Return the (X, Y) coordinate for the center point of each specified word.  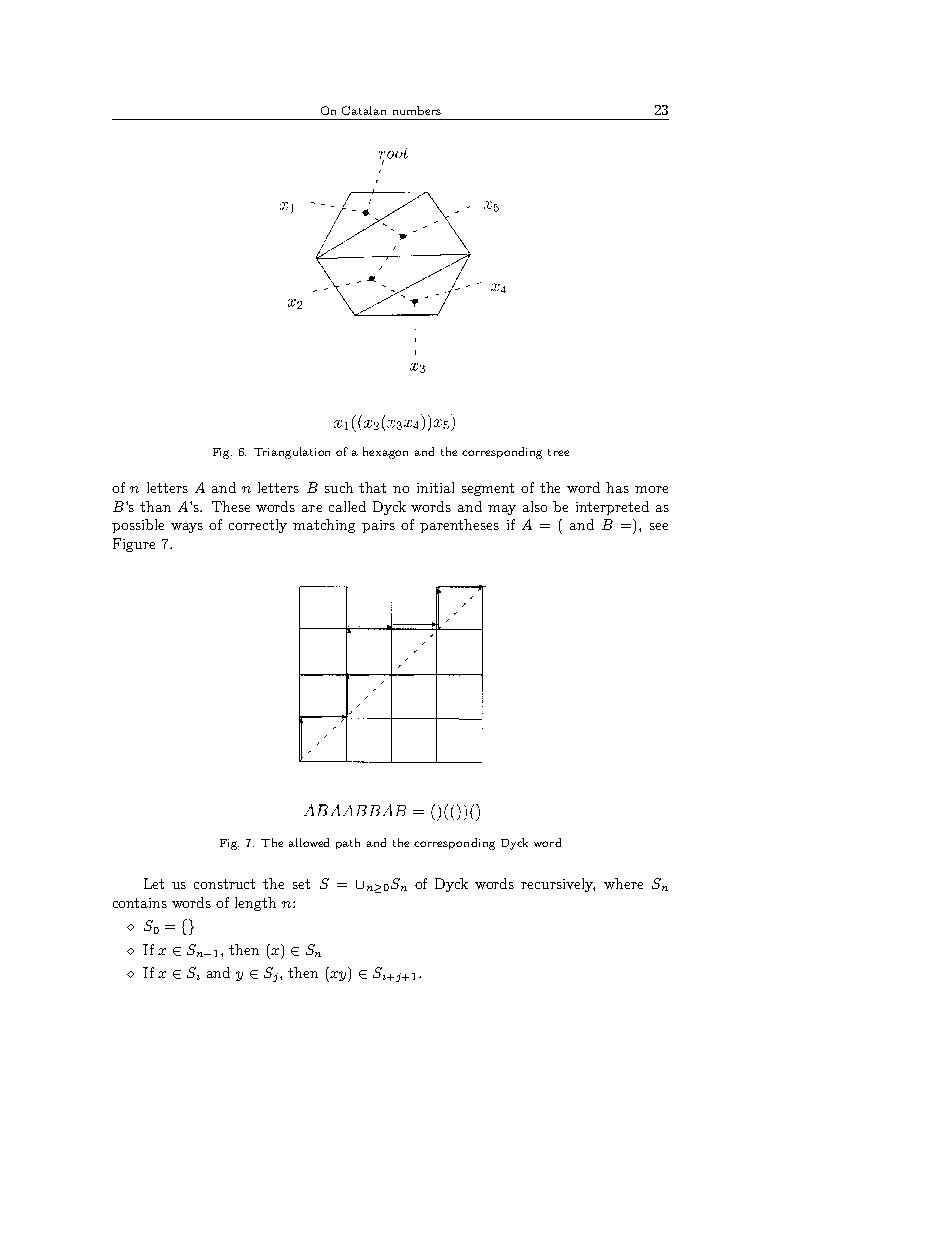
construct (224, 884)
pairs (378, 526)
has (617, 487)
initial (435, 487)
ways (187, 528)
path (348, 843)
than (155, 506)
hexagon (385, 453)
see (659, 526)
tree (558, 452)
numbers (417, 110)
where (623, 883)
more (651, 489)
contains (140, 903)
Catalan (364, 110)
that (372, 487)
